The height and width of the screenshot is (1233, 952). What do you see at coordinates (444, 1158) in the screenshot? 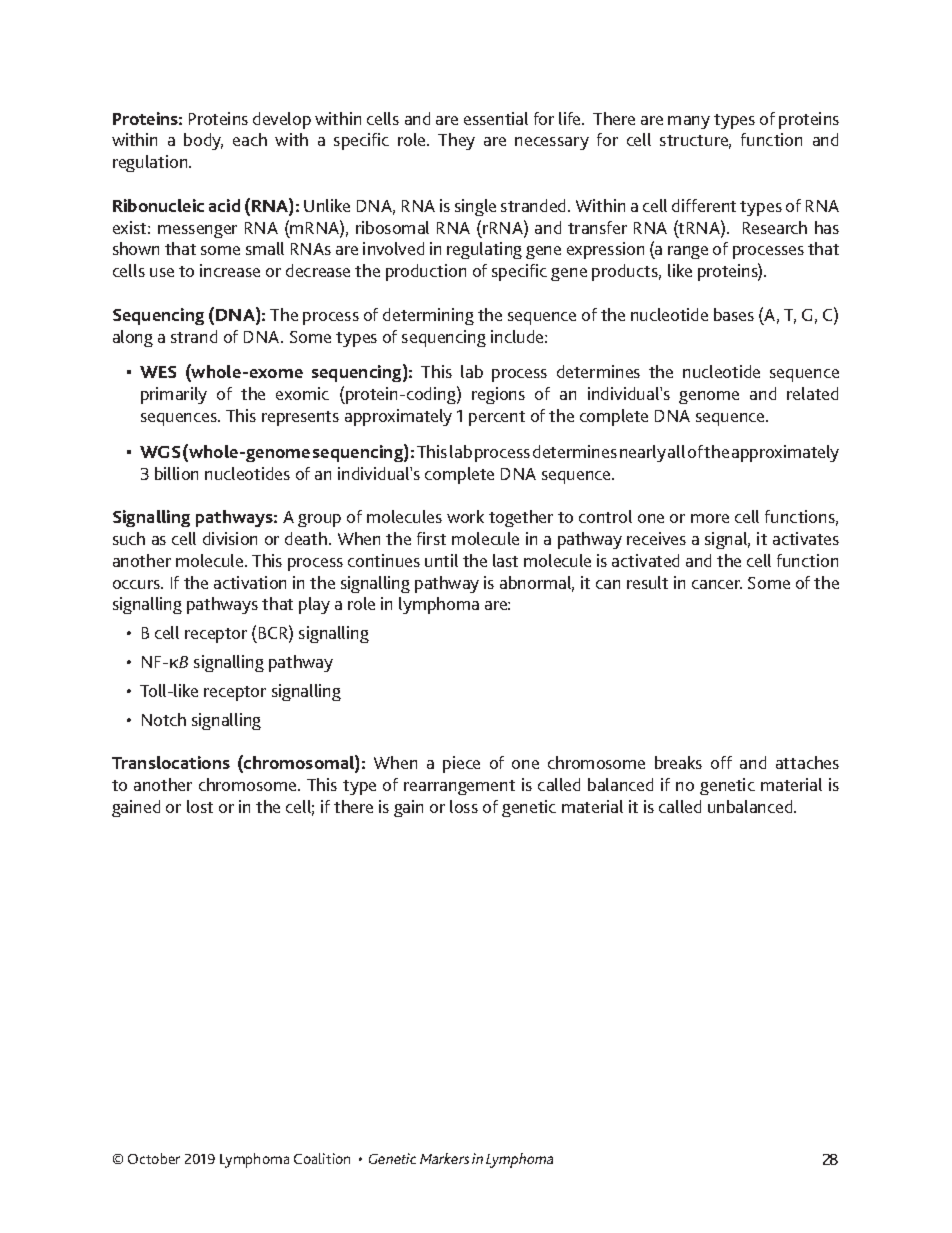
I see `Markers` at bounding box center [444, 1158].
